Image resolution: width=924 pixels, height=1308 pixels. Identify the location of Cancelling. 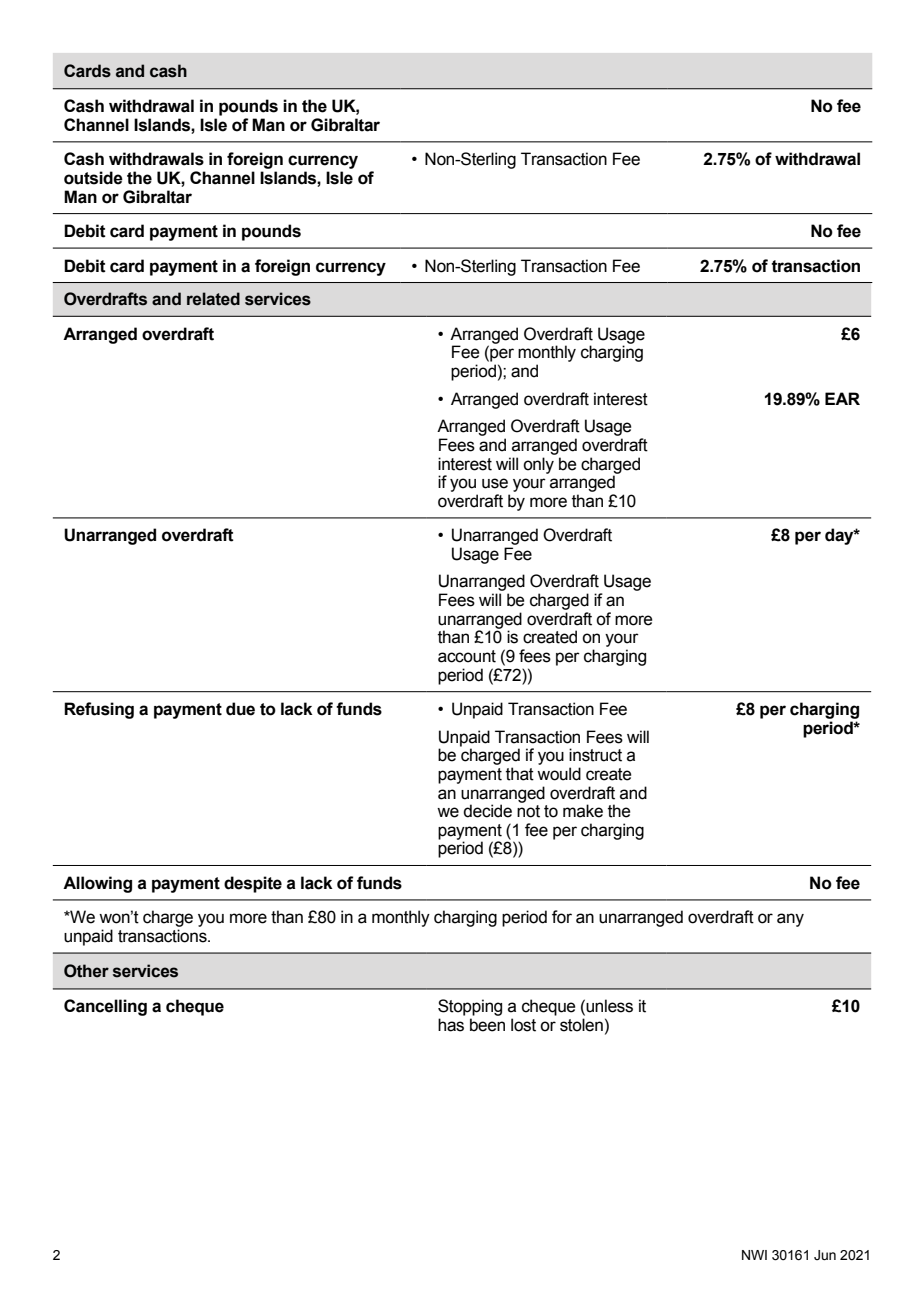
(105, 1007).
